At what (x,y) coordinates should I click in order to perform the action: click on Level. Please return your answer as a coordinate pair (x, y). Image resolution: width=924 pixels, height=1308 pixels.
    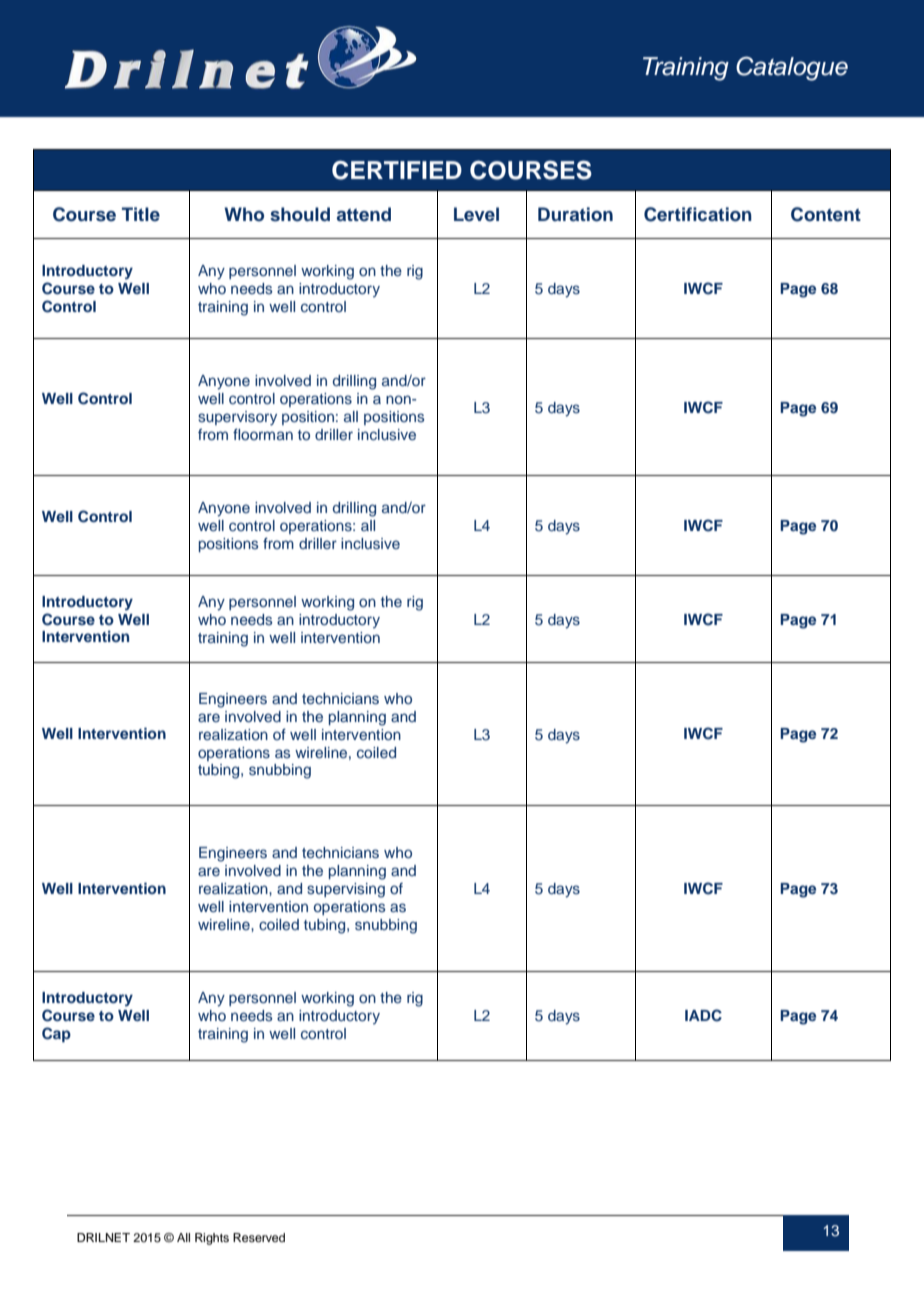
    Looking at the image, I should click on (476, 214).
